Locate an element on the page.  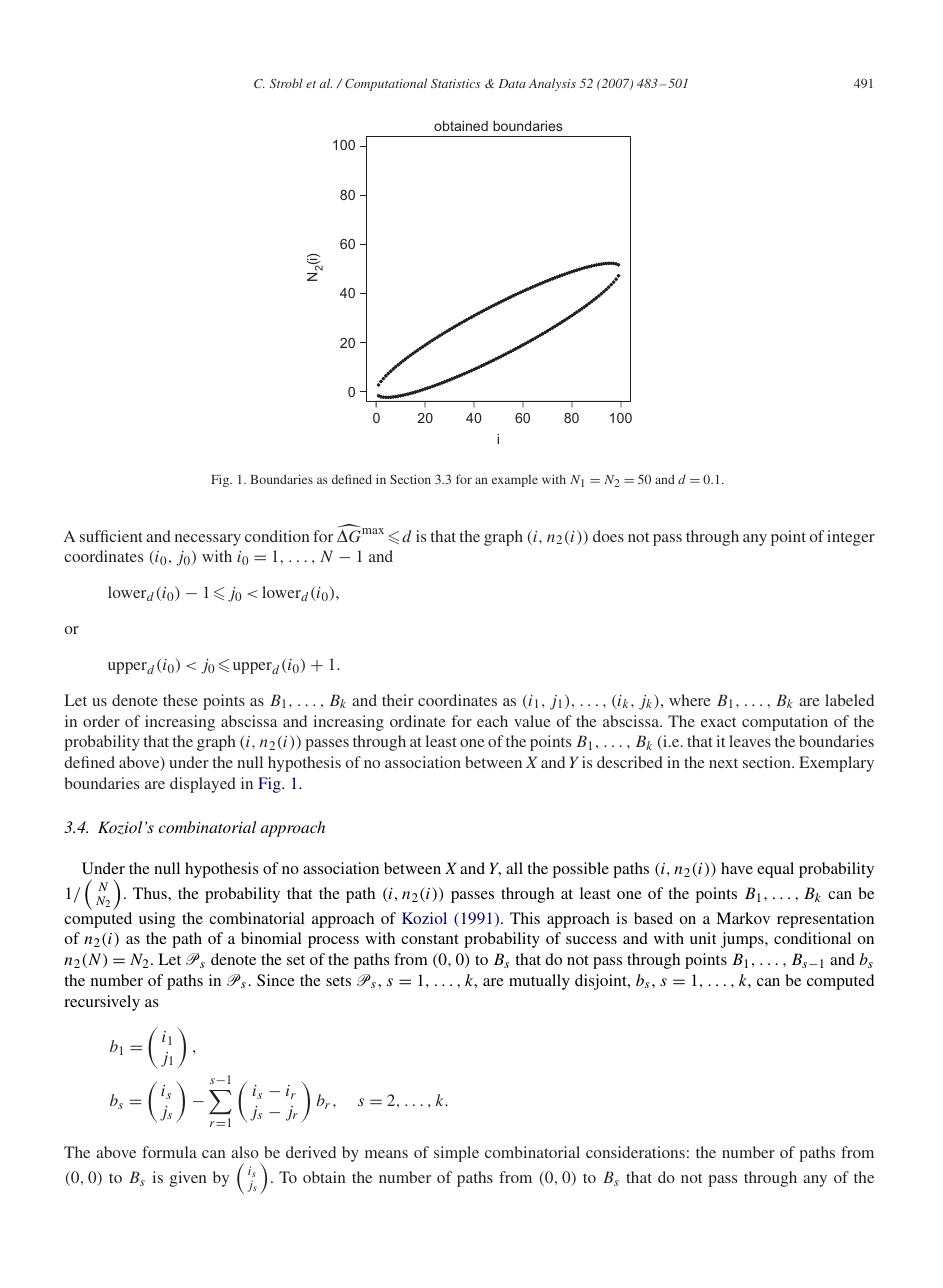
Data is located at coordinates (512, 83).
